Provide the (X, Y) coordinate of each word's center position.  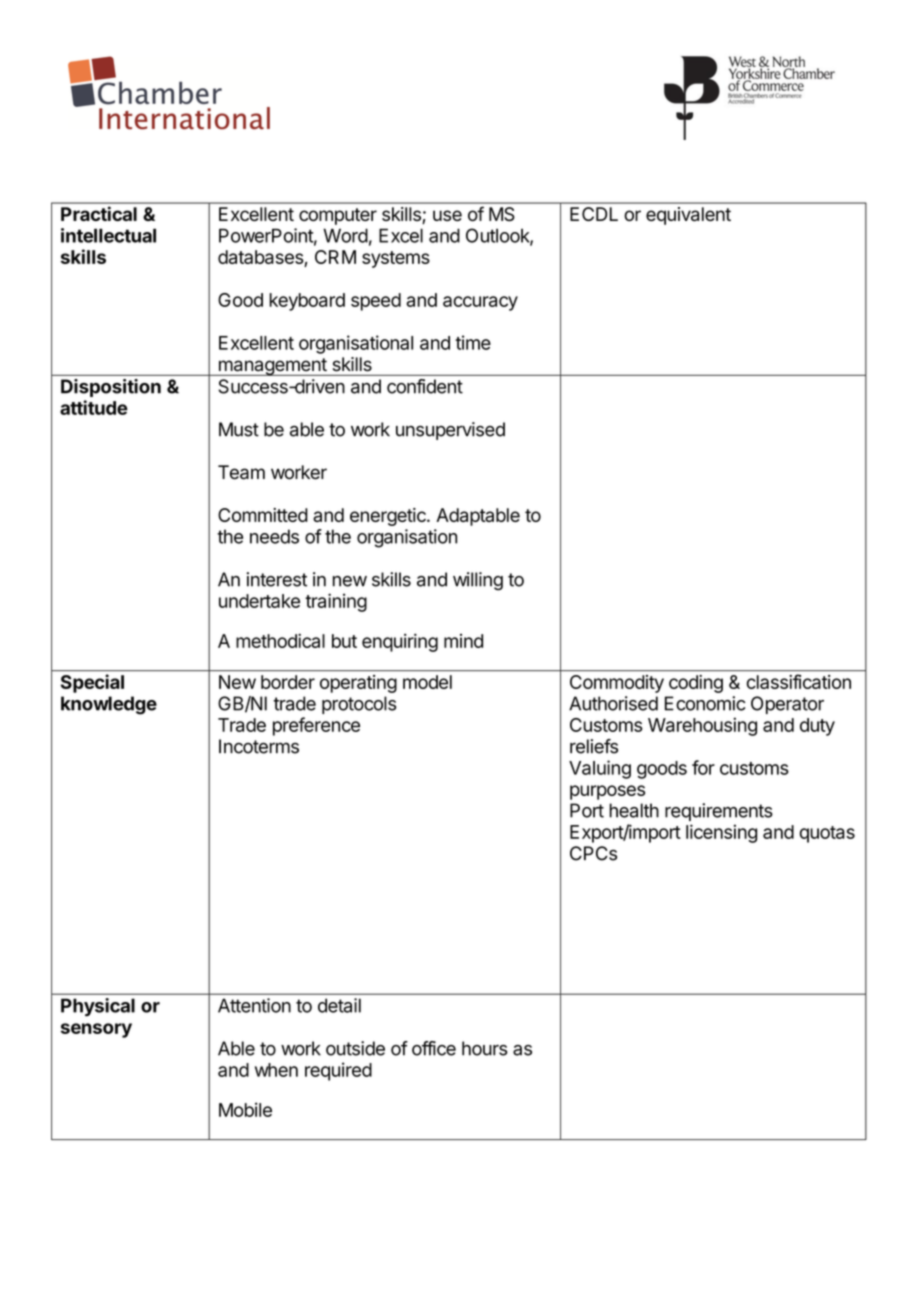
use (447, 215)
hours (485, 1048)
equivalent (688, 216)
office (434, 1048)
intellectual (108, 235)
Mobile (245, 1109)
